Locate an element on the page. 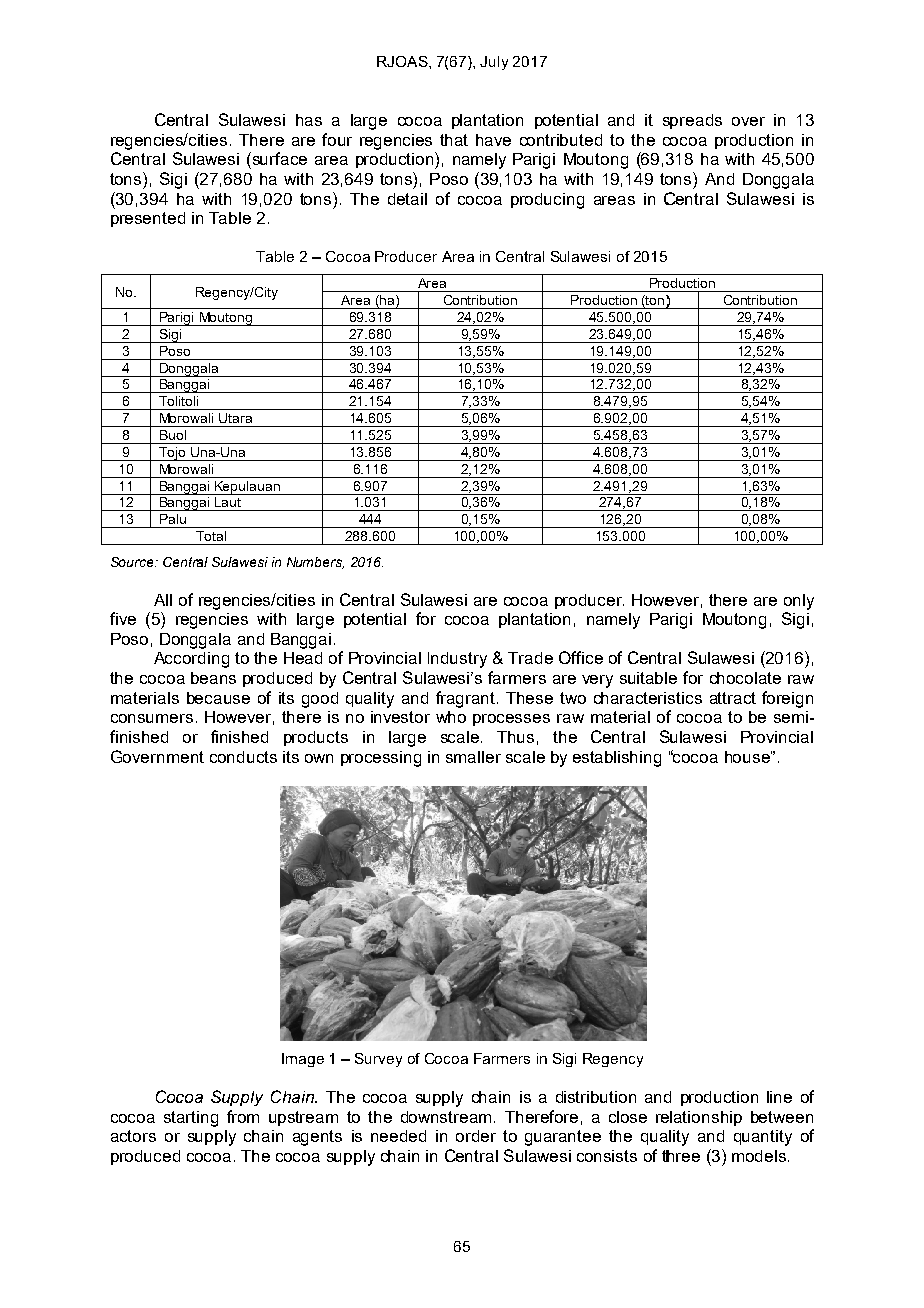 The image size is (924, 1308). According is located at coordinates (191, 660).
